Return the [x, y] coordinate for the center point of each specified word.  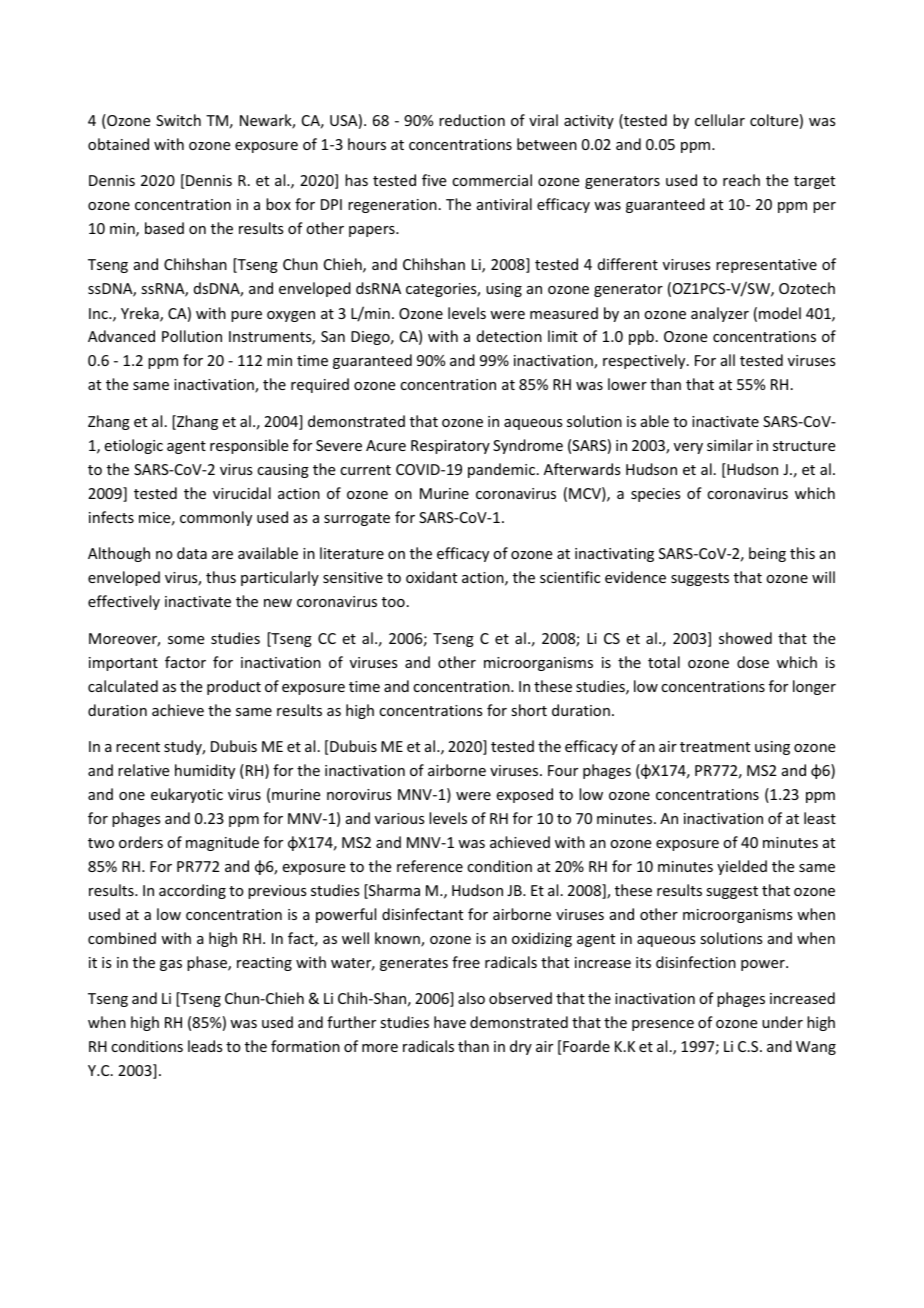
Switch [178, 120]
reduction [472, 120]
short [529, 710]
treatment [715, 747]
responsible [249, 446]
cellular [720, 120]
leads [205, 1046]
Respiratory [450, 447]
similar [730, 445]
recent [138, 747]
